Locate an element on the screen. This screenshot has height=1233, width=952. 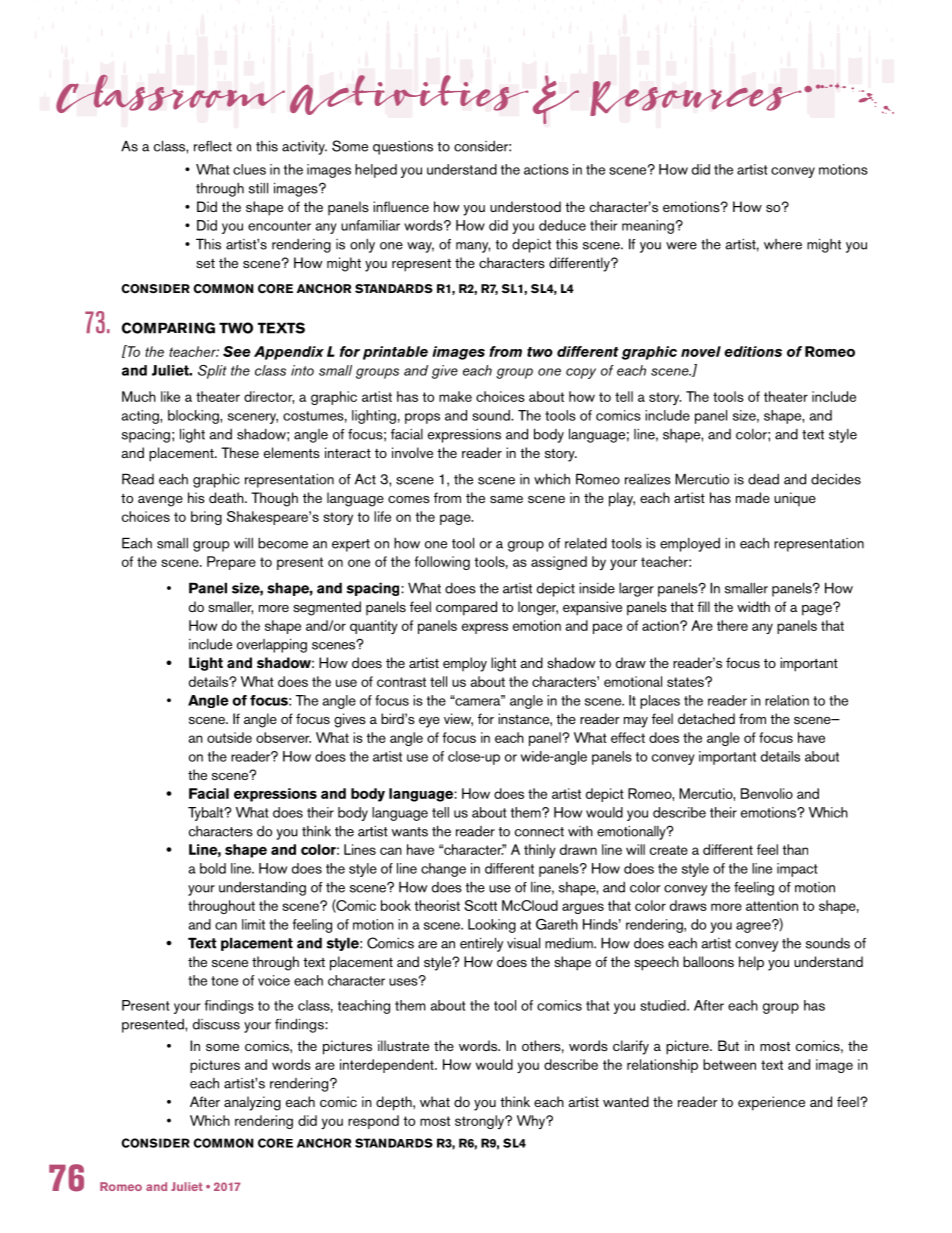
strongly is located at coordinates (480, 1122).
